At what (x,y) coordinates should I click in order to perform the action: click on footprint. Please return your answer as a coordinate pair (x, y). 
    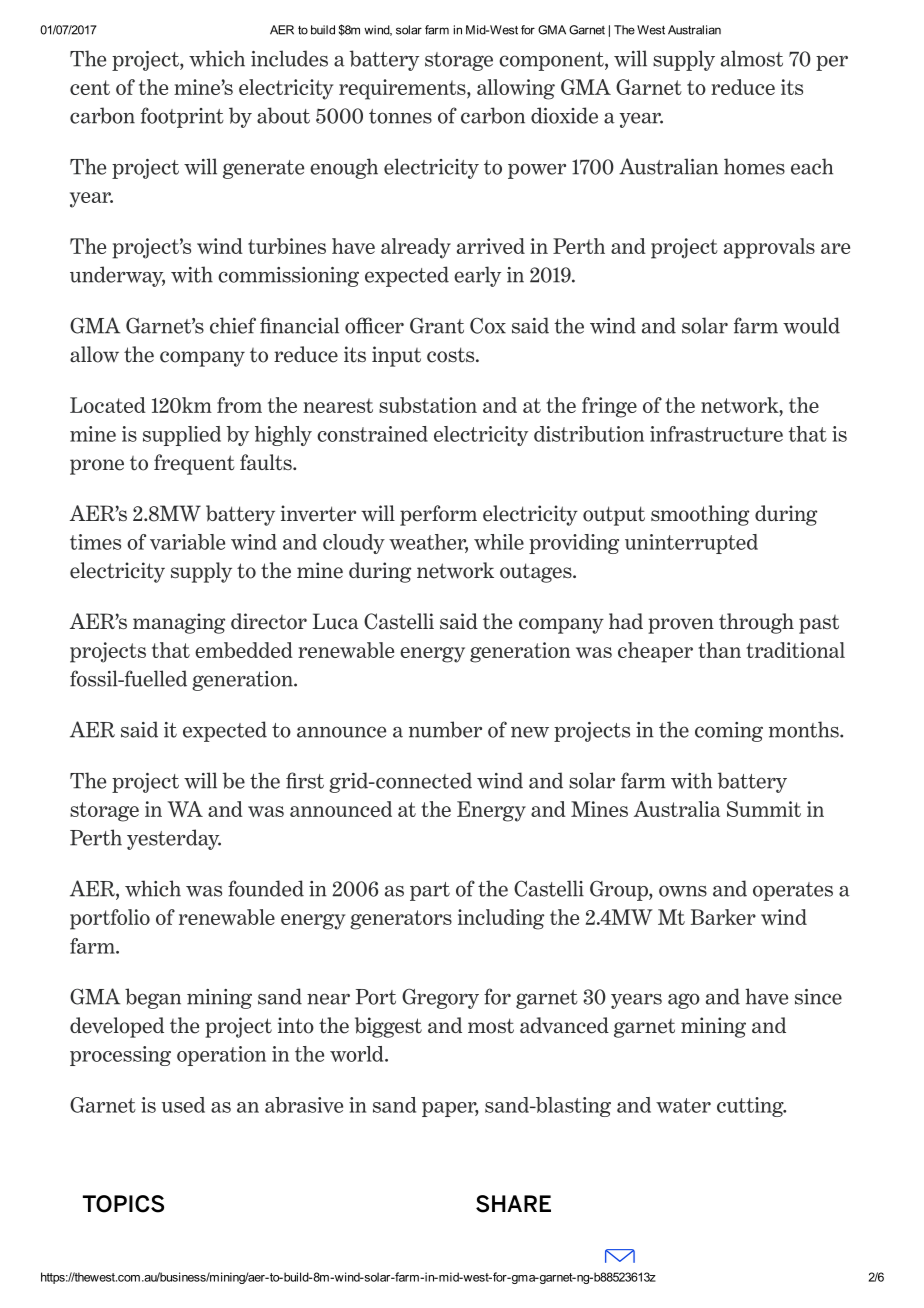
    Looking at the image, I should click on (182, 117).
